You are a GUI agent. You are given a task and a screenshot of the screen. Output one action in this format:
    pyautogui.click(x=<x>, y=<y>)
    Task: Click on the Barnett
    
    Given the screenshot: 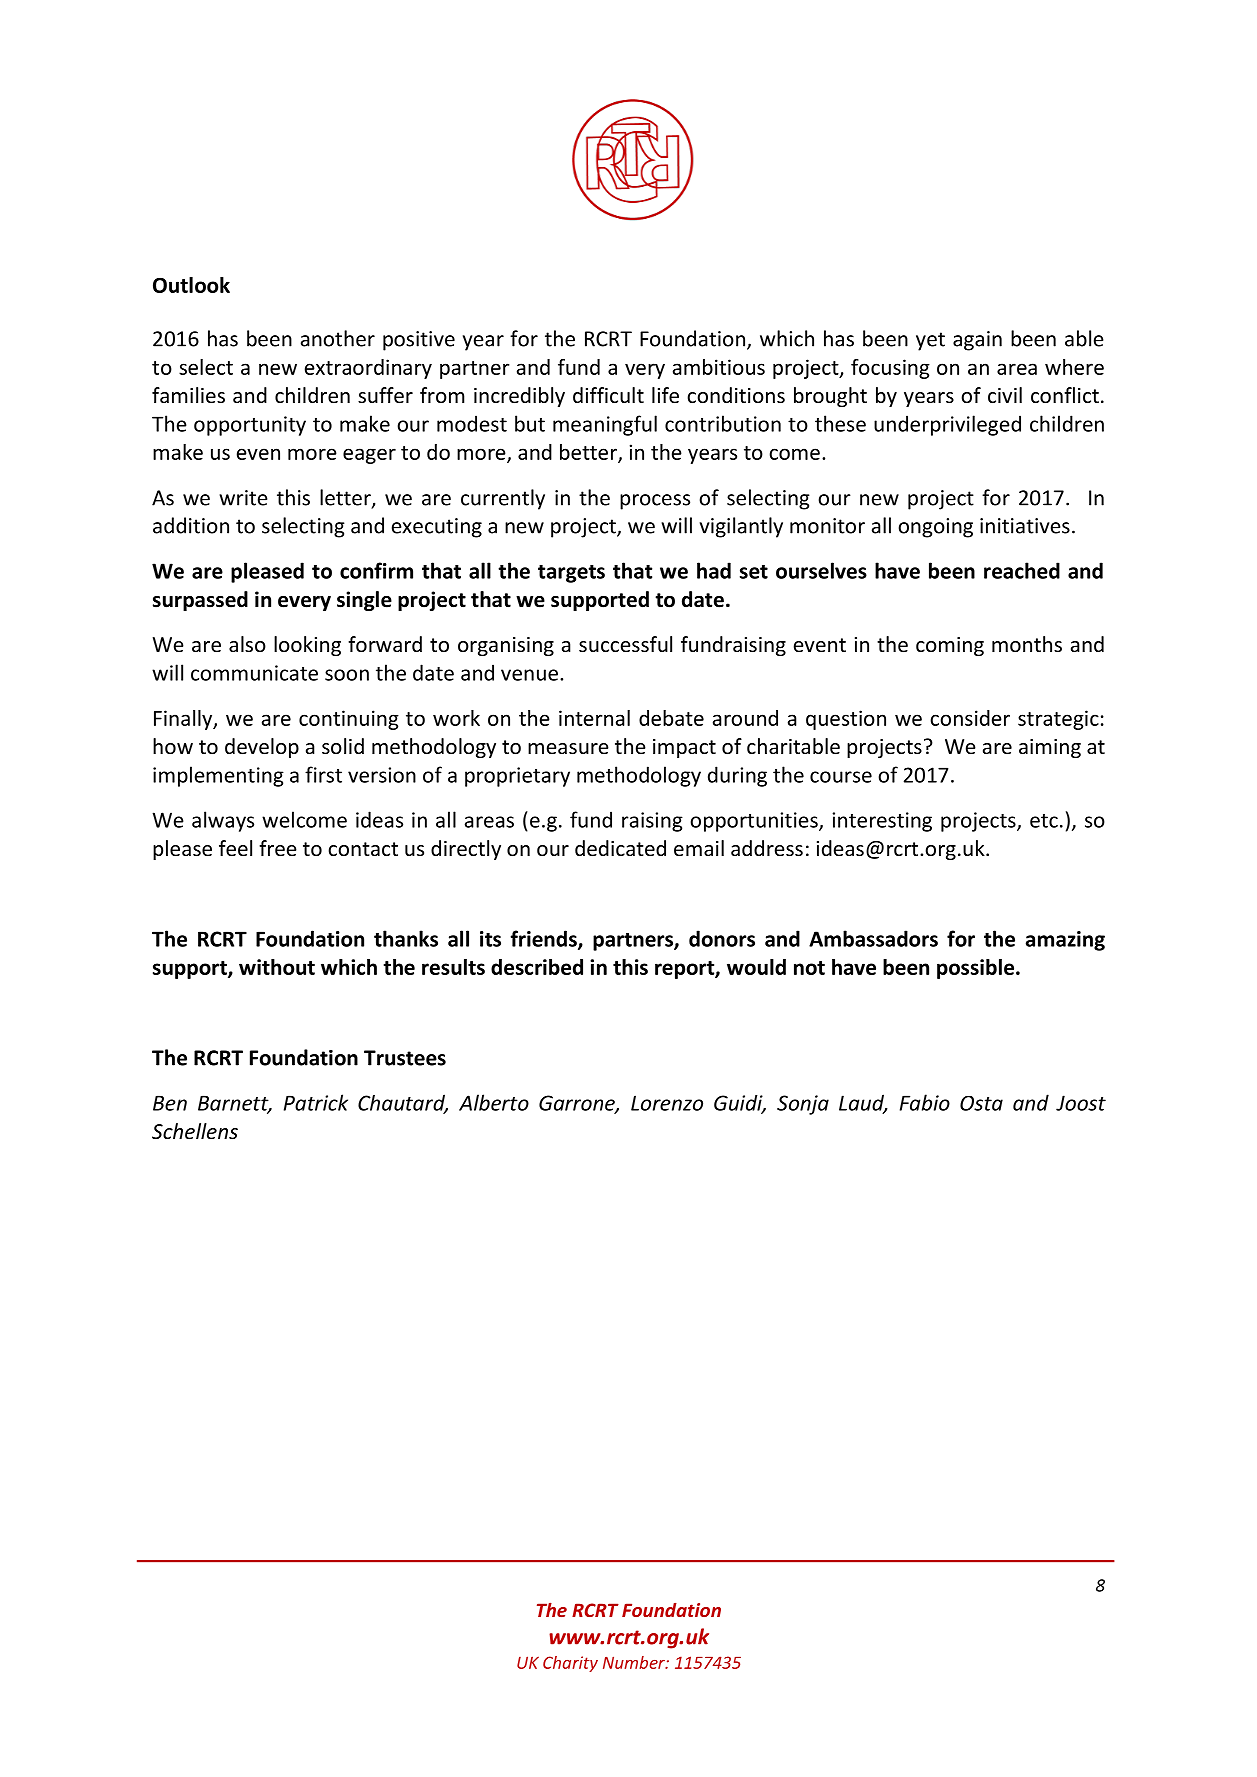 What is the action you would take?
    pyautogui.click(x=234, y=1104)
